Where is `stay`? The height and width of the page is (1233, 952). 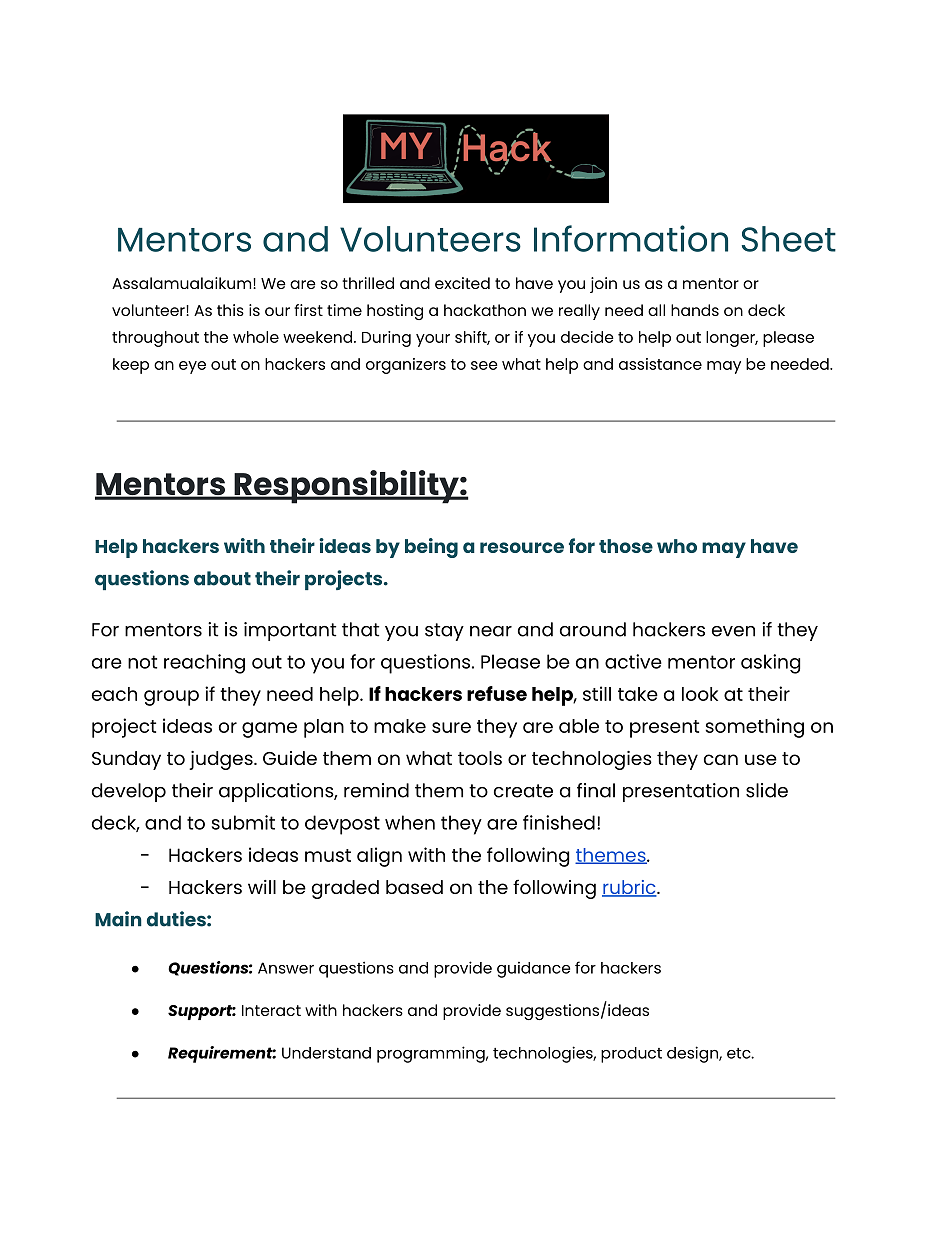
stay is located at coordinates (444, 632).
